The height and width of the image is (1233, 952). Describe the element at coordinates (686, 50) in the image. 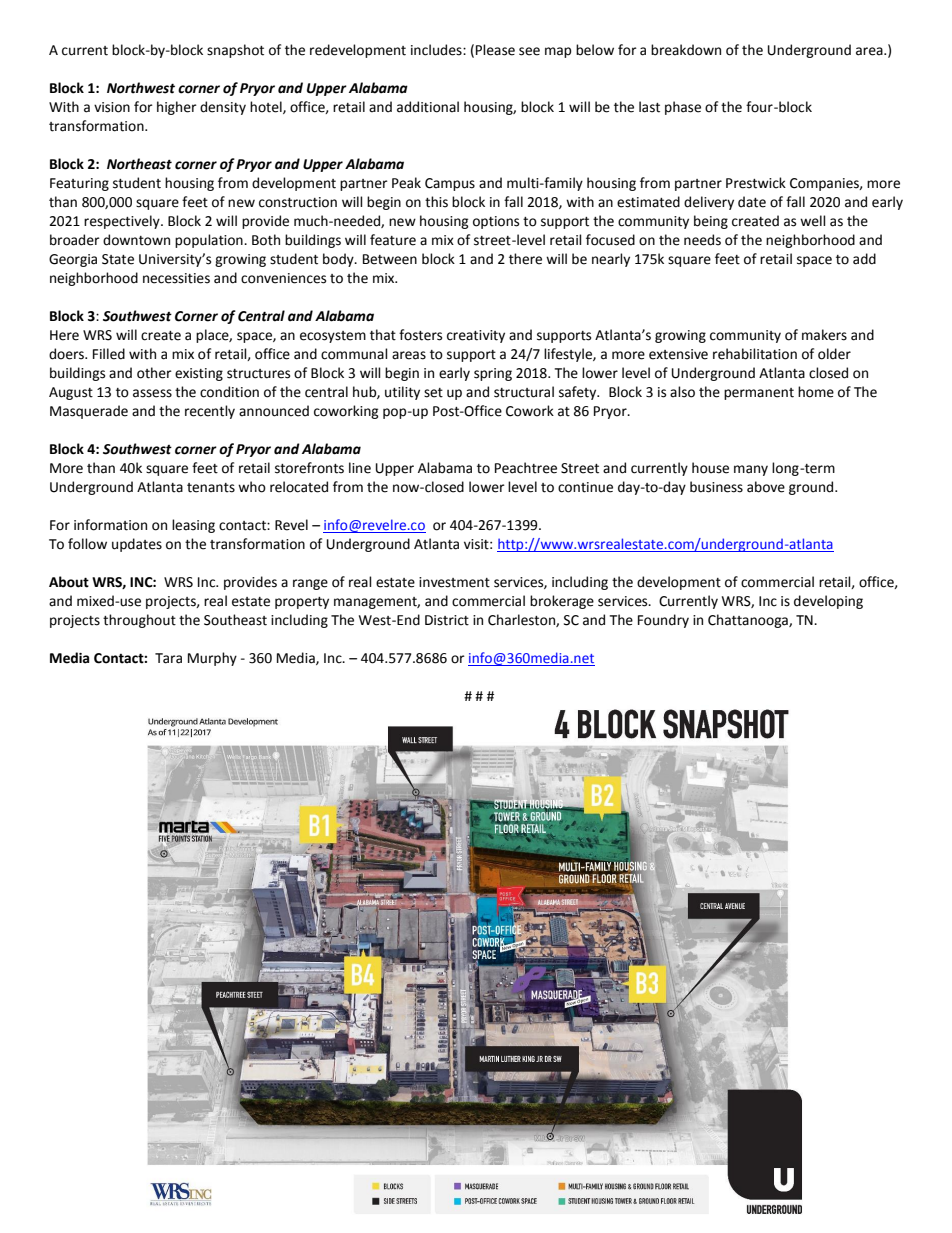

I see `breakdown` at that location.
